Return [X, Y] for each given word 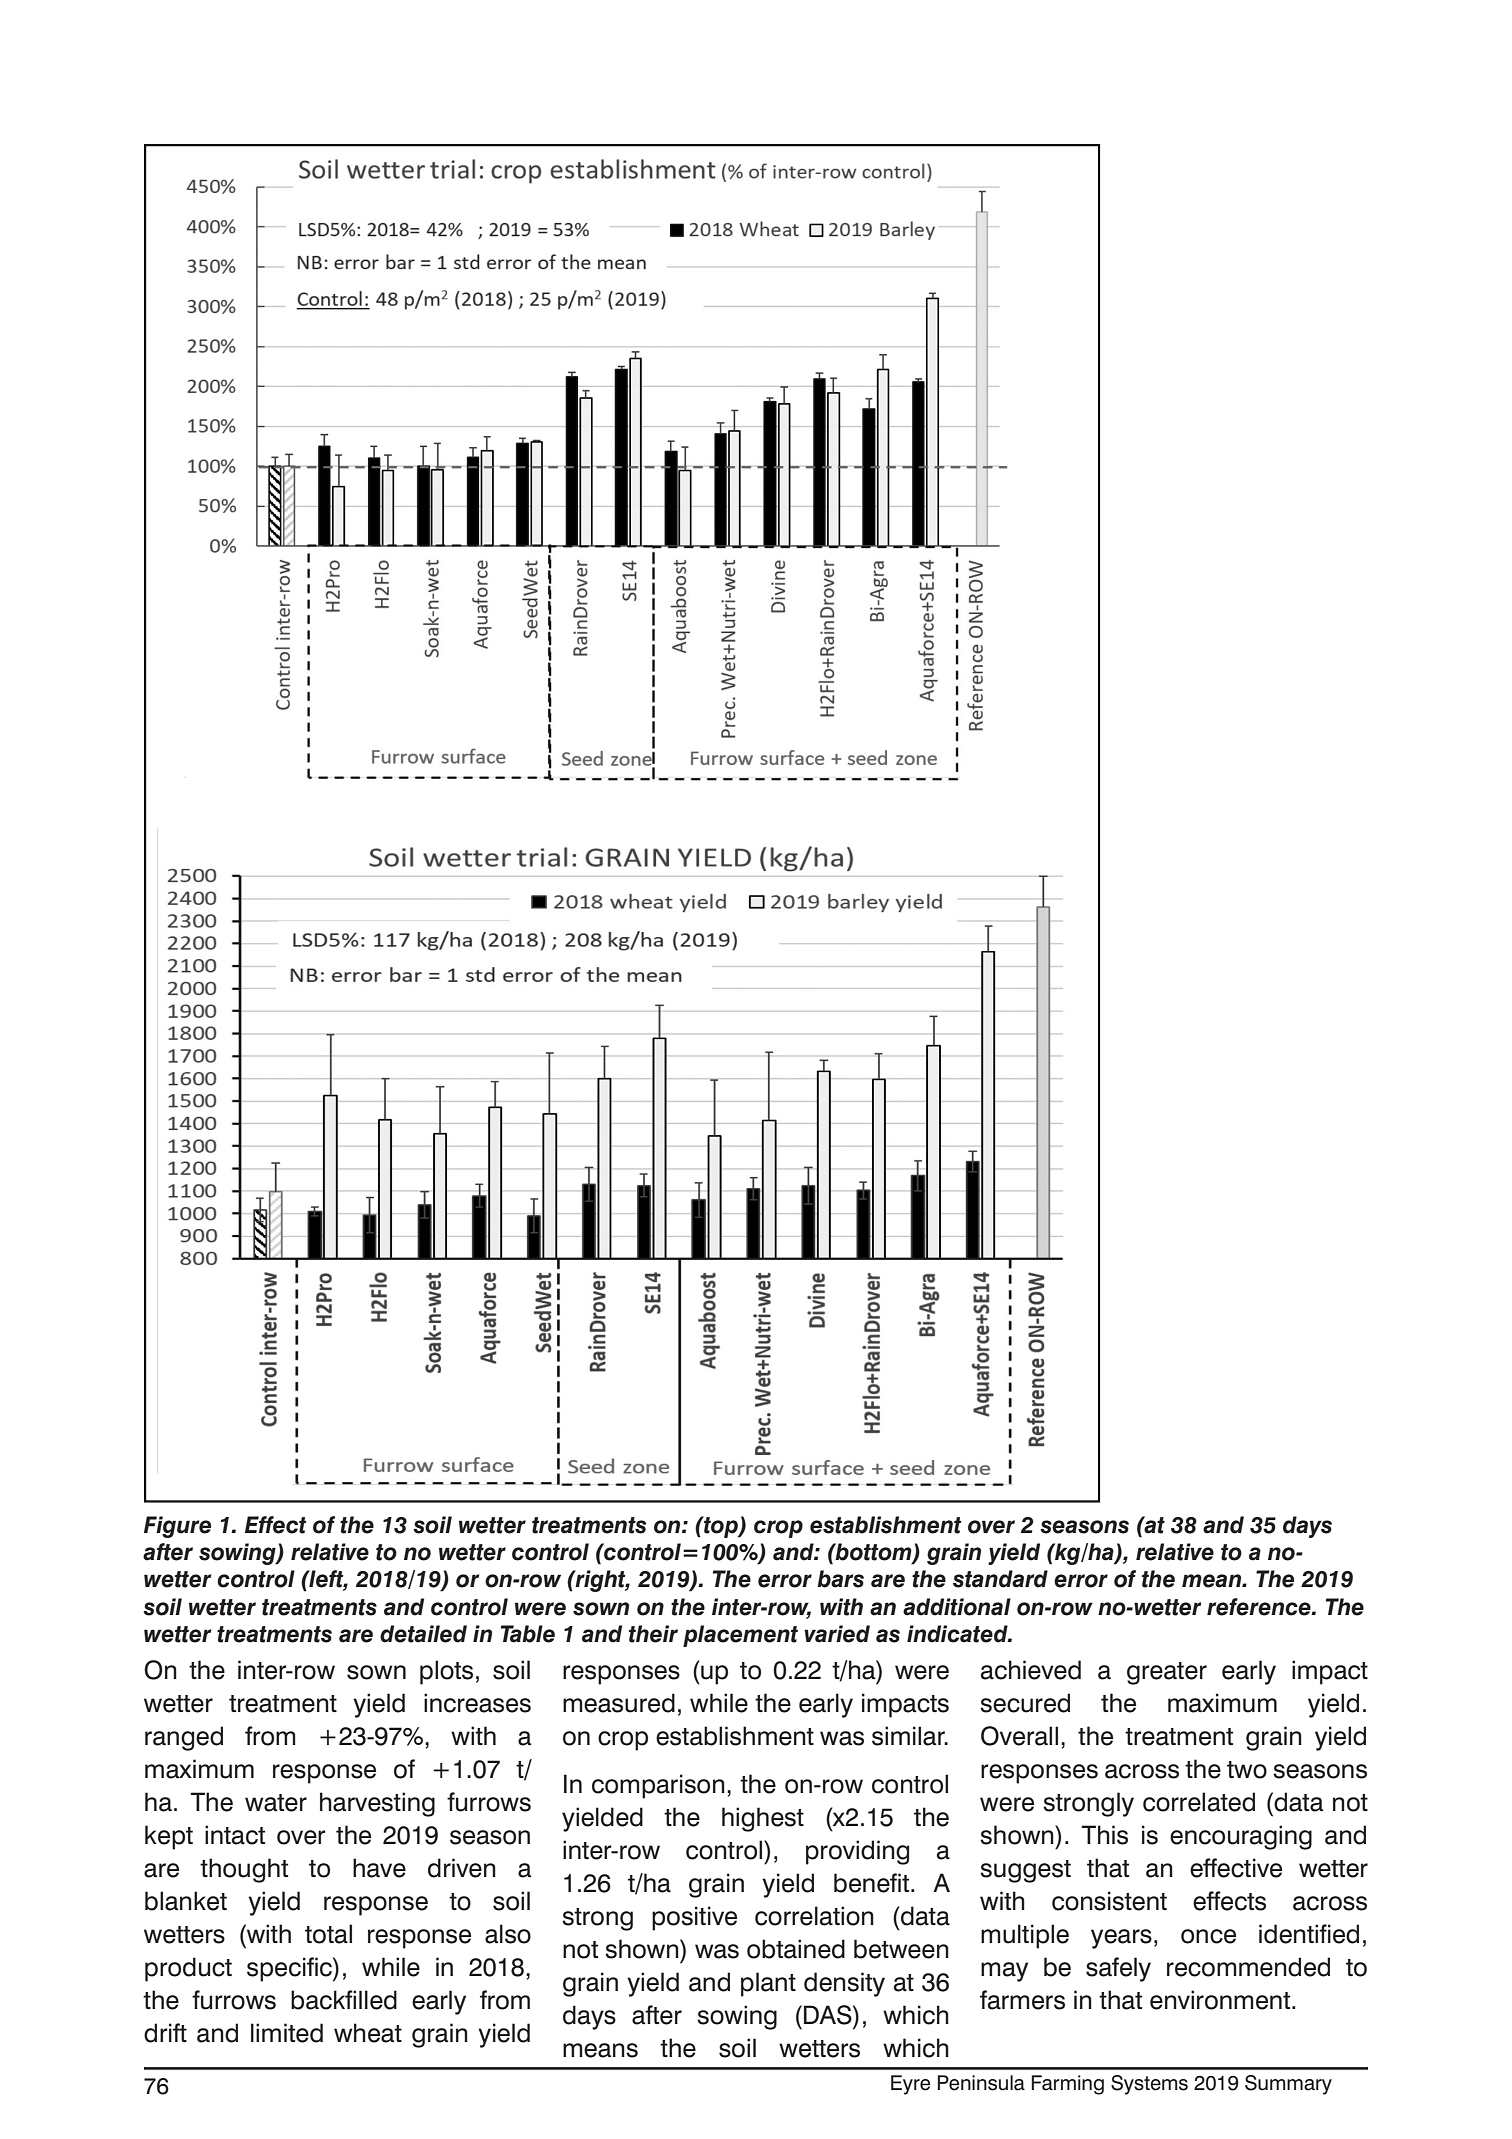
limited [287, 2033]
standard [1000, 1579]
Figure [177, 1527]
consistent [1109, 1901]
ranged [184, 1738]
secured [1025, 1703]
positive [694, 1918]
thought [244, 1870]
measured [619, 1703]
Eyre [910, 2085]
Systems [1149, 2085]
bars [840, 1579]
